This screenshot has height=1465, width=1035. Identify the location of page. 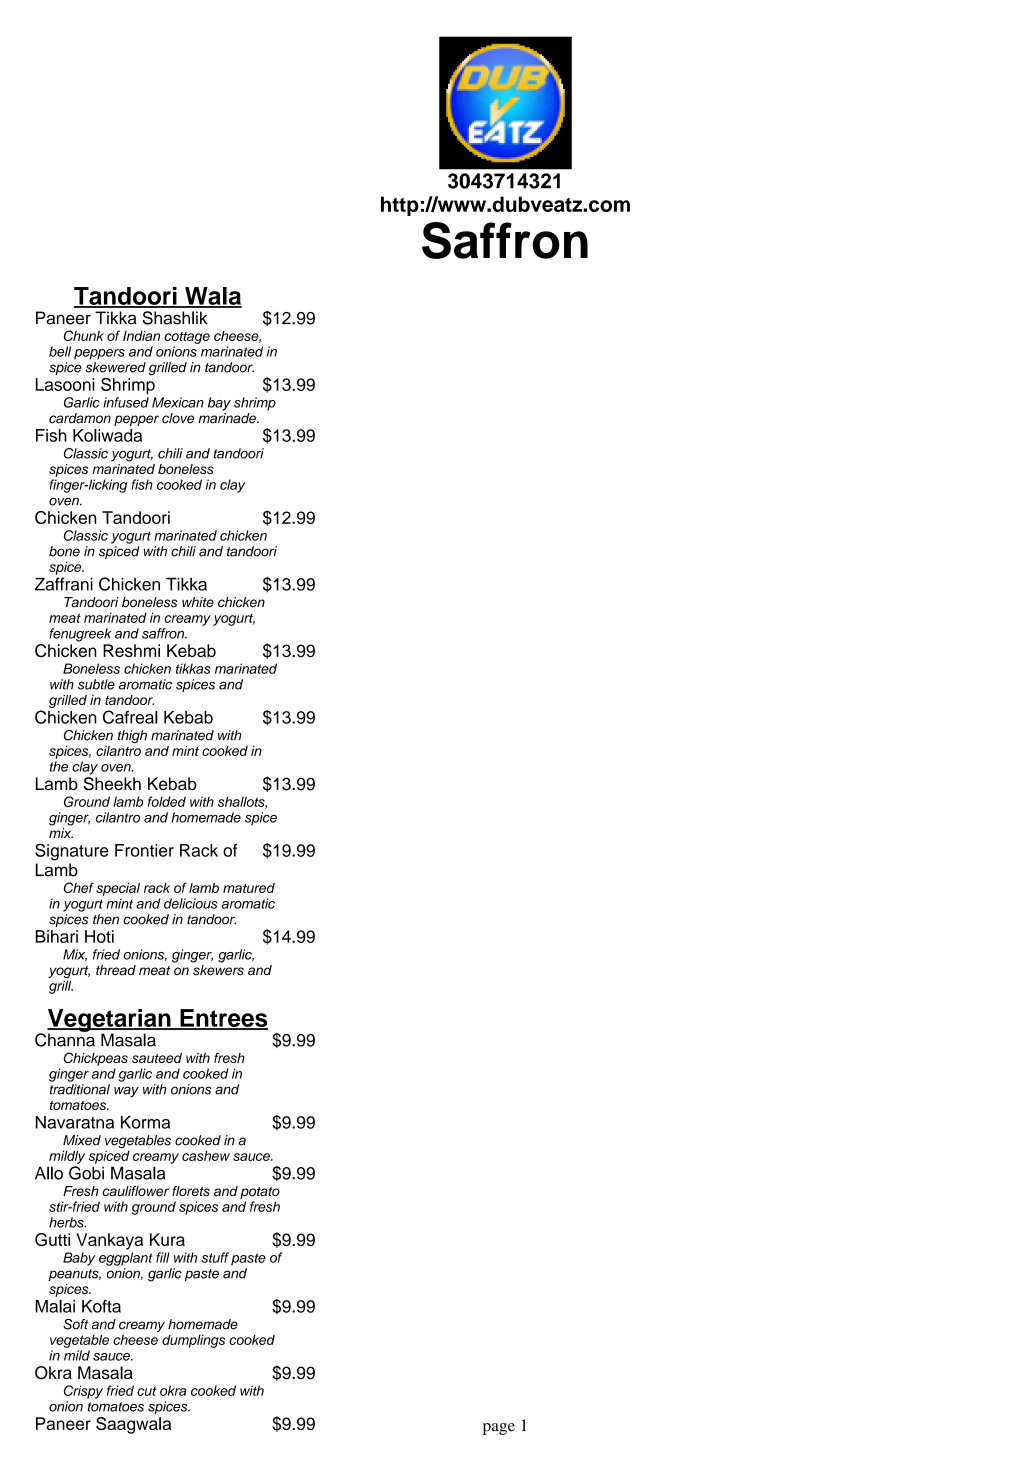
(499, 1429).
